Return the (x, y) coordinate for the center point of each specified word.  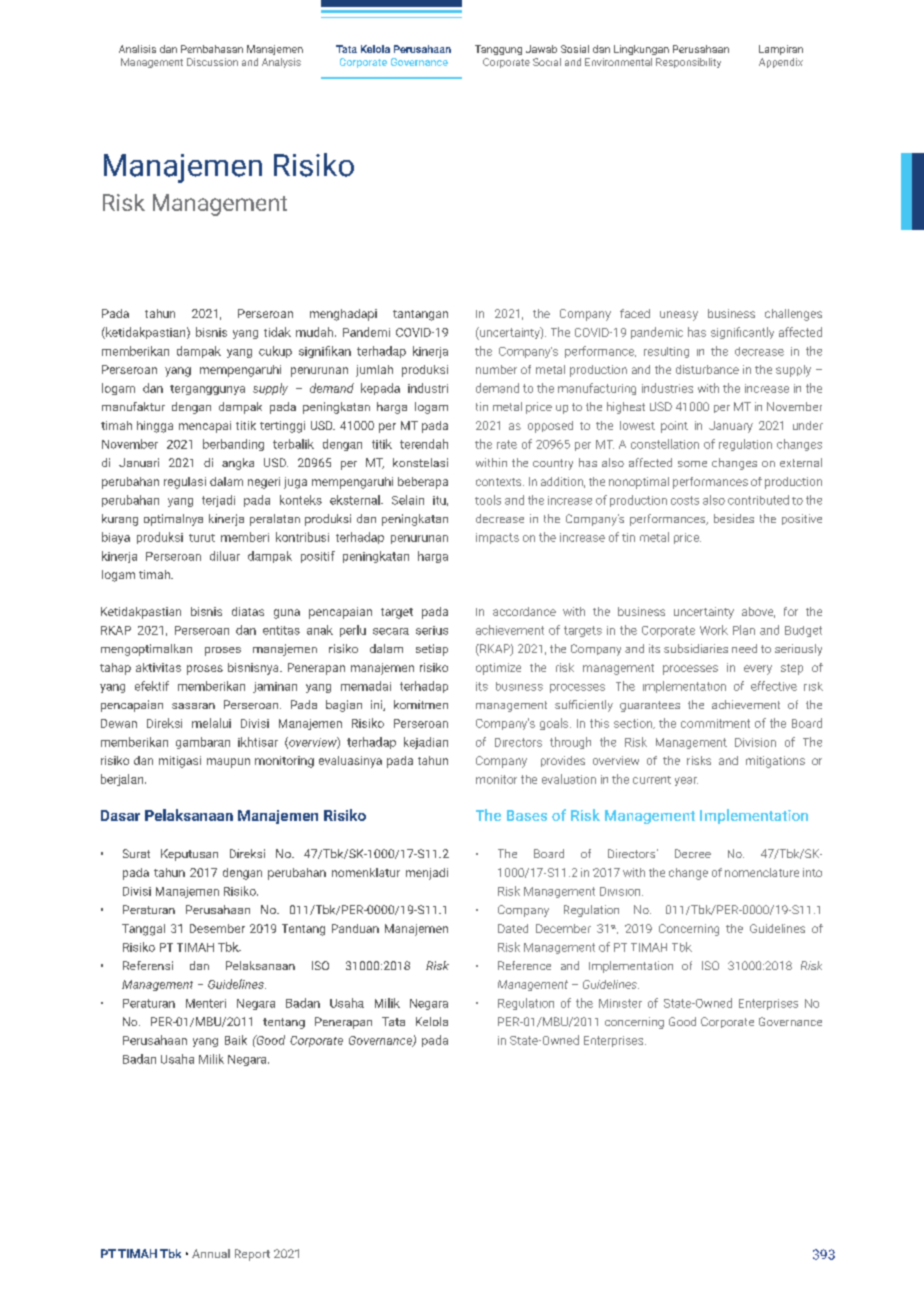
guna (287, 614)
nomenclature (762, 872)
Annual (211, 1253)
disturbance (707, 369)
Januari (139, 462)
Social (547, 62)
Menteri (206, 1003)
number (496, 369)
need (744, 648)
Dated (513, 928)
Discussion (212, 62)
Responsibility (688, 63)
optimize (498, 669)
